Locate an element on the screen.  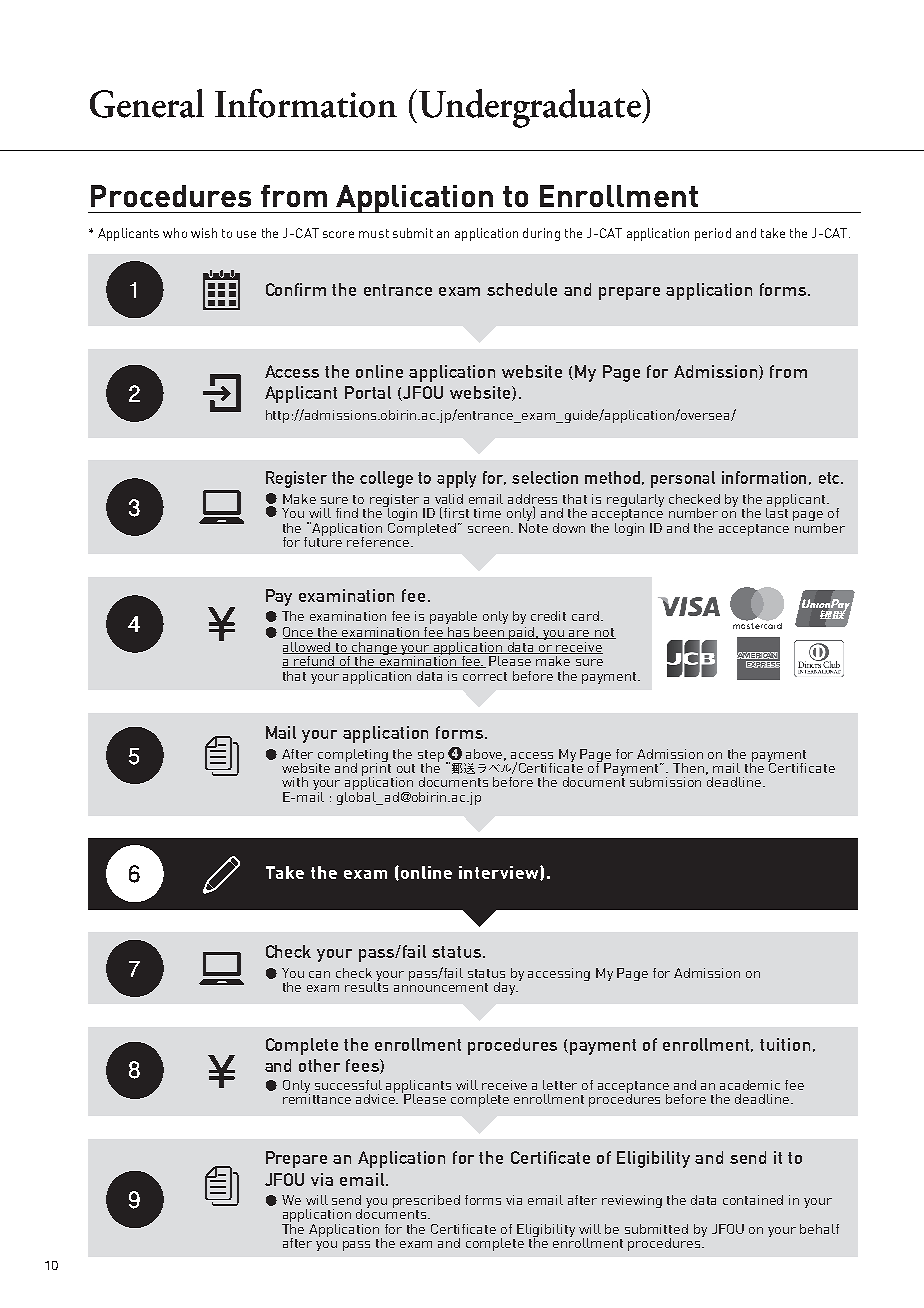
contained is located at coordinates (753, 1200).
